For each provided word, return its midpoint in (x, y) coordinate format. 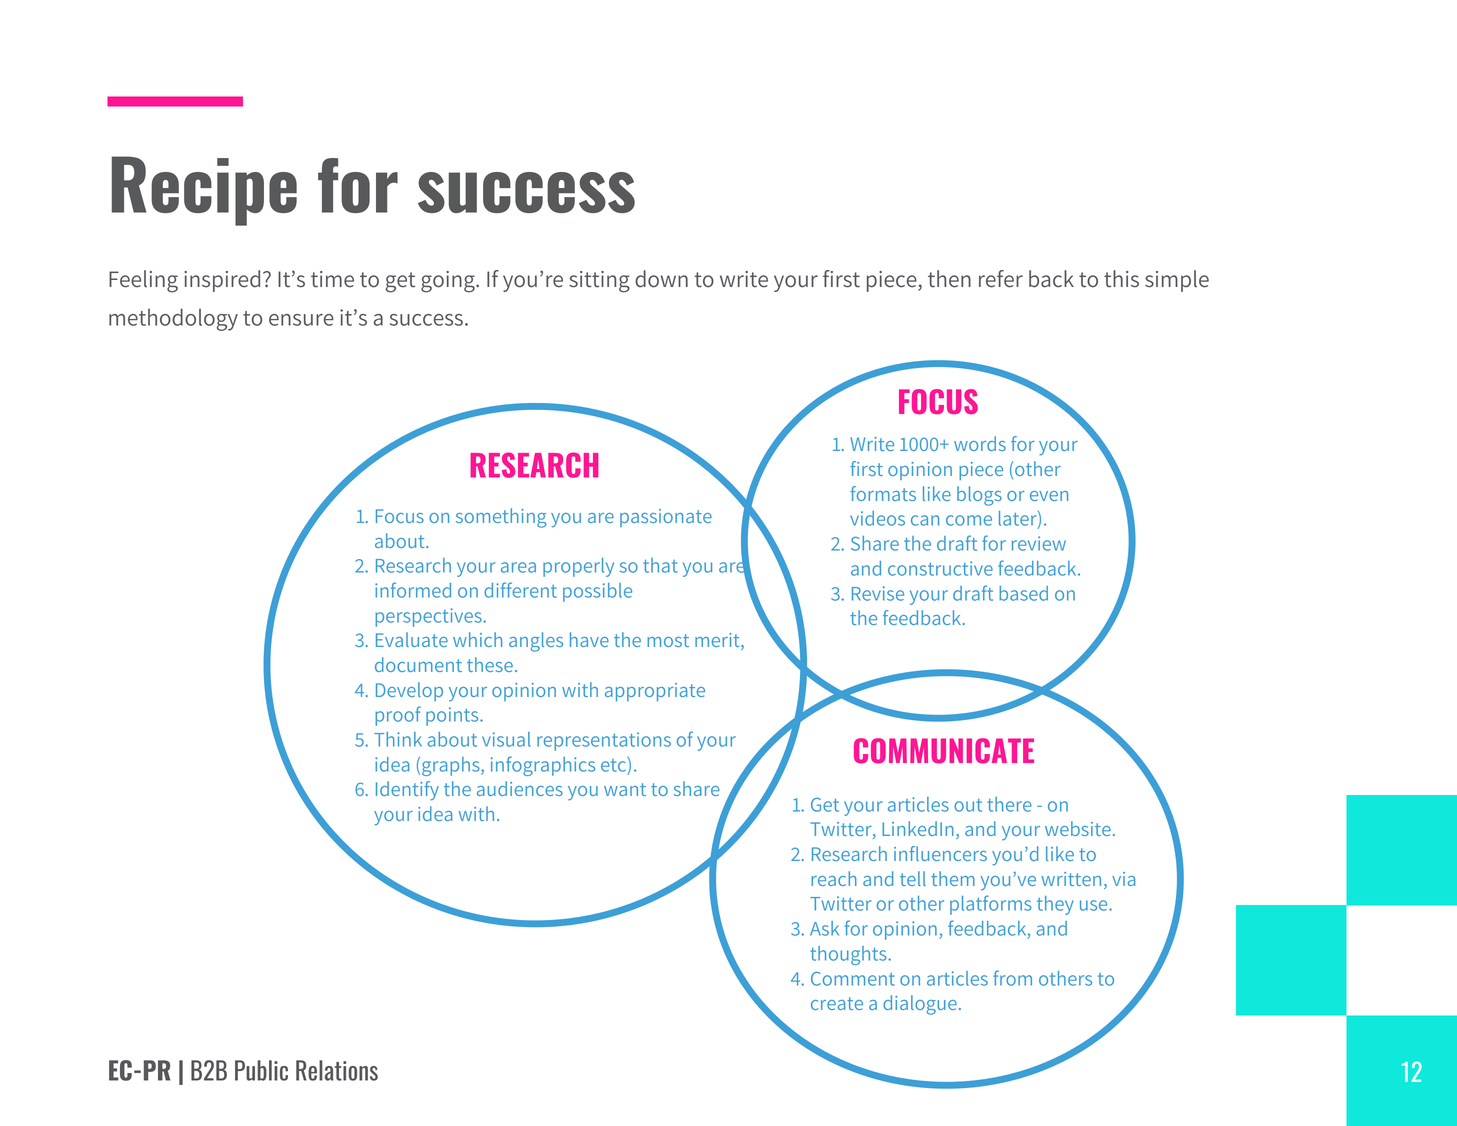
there (1009, 804)
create (837, 1003)
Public (261, 1070)
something (501, 518)
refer (1001, 279)
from (1012, 978)
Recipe (204, 191)
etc (614, 764)
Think (398, 739)
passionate (666, 518)
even (1049, 496)
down (661, 279)
